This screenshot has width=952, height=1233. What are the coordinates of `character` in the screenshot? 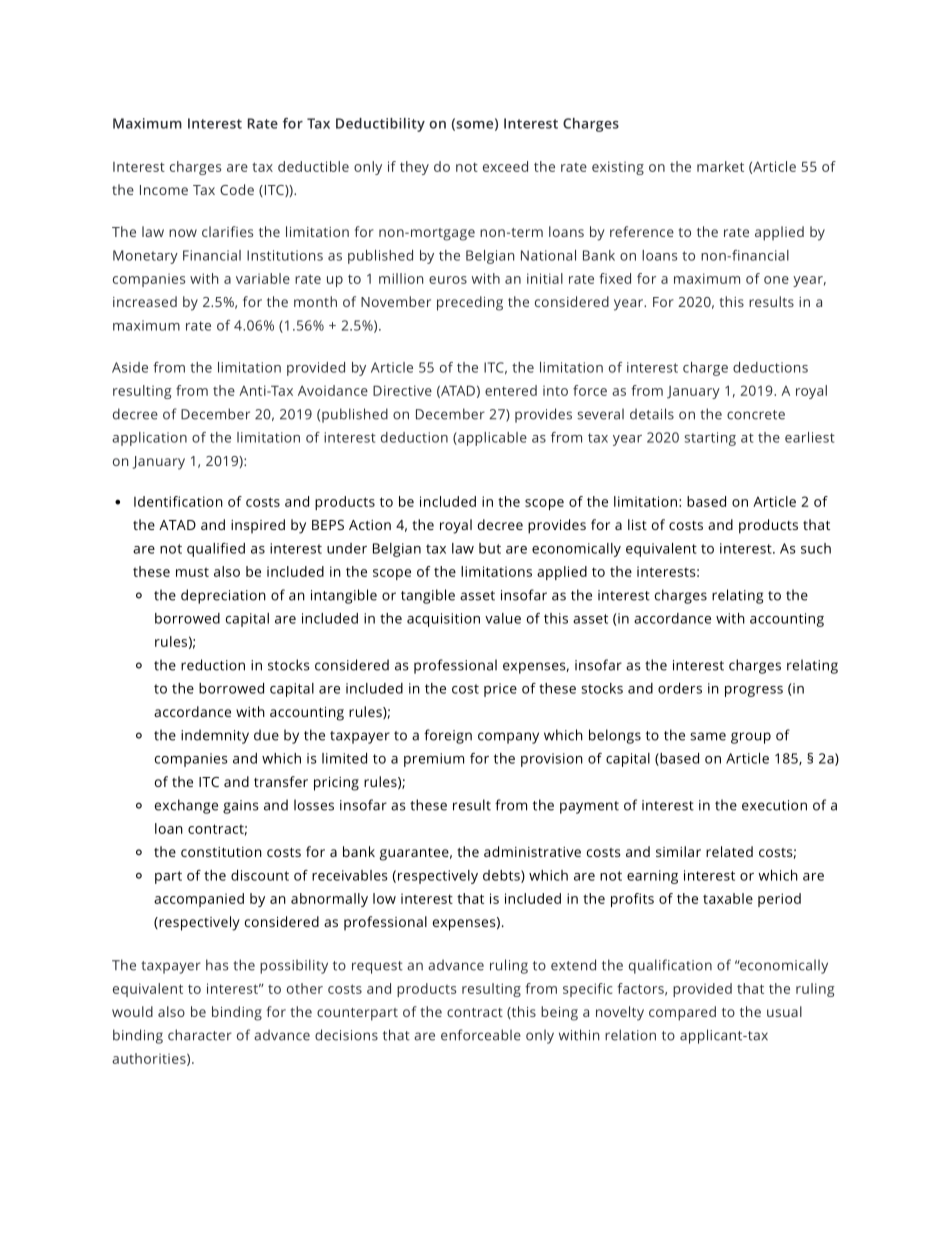 It's located at (200, 1035).
